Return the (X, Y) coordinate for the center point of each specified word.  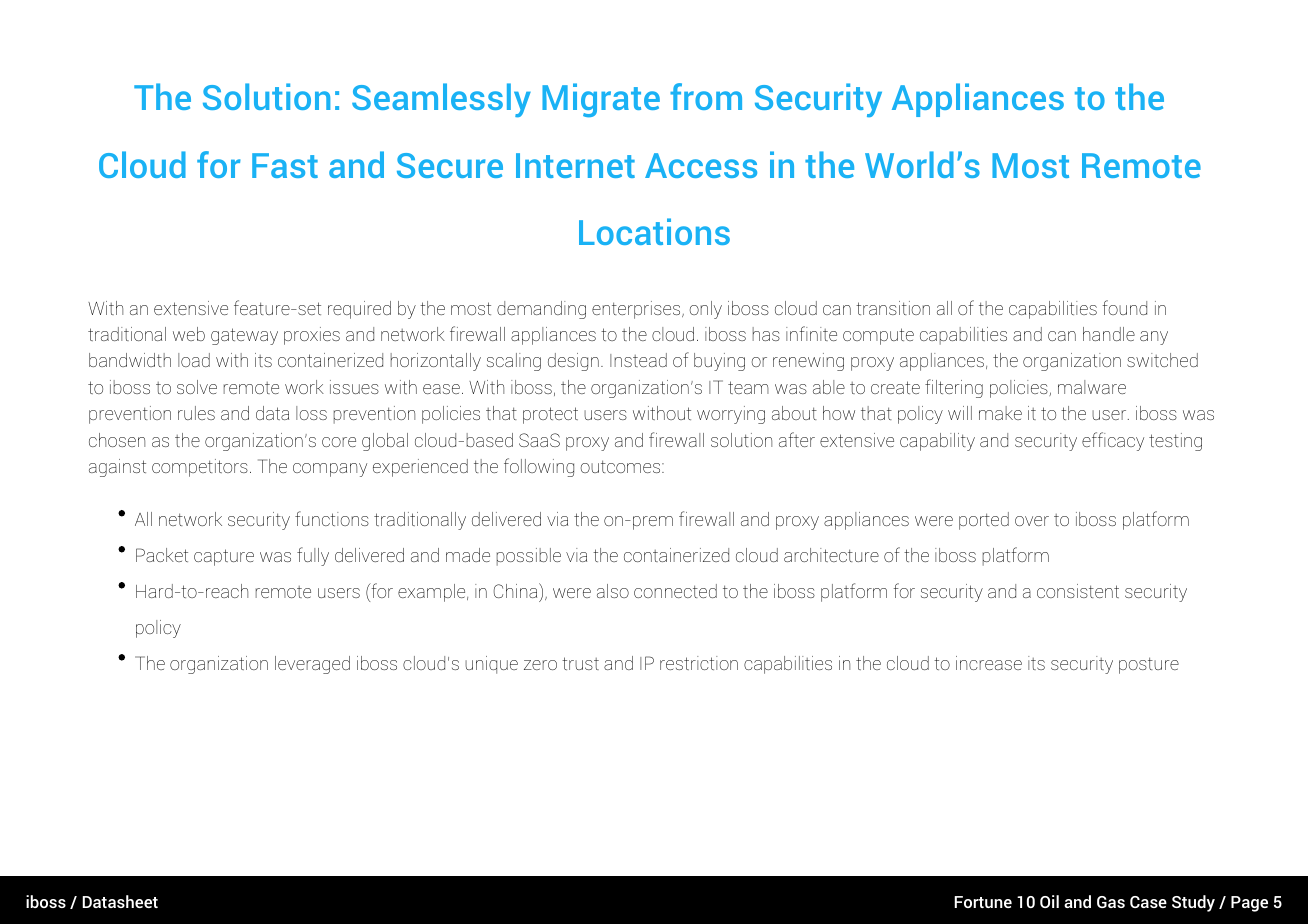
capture (224, 557)
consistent (1078, 591)
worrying (731, 415)
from (706, 96)
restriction (699, 663)
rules (196, 413)
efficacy (1113, 441)
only (706, 310)
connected (675, 591)
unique (491, 665)
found (1124, 307)
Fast (285, 165)
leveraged (312, 665)
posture (1149, 665)
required (359, 310)
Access (701, 165)
